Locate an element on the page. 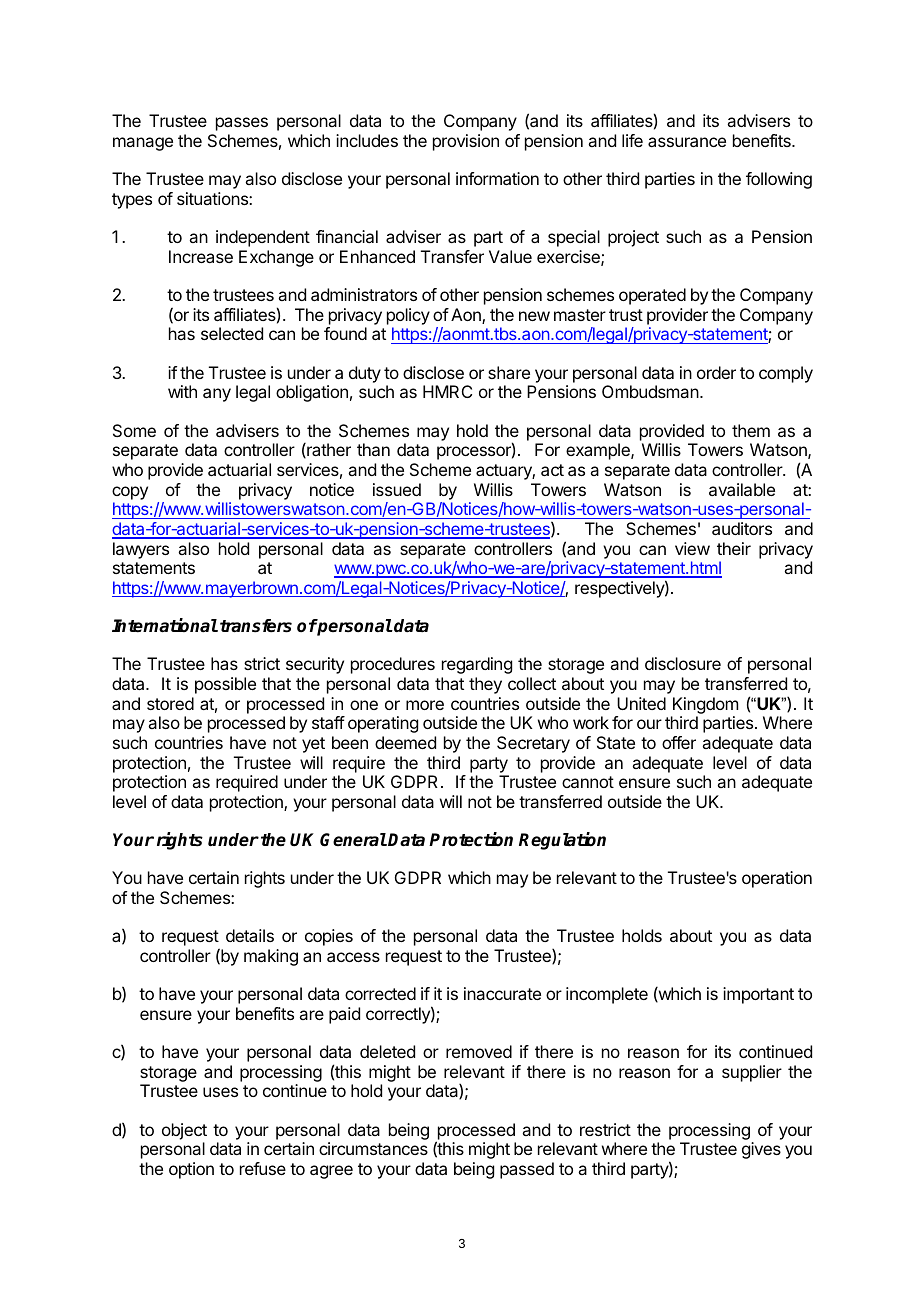 The height and width of the image is (1307, 924). gives is located at coordinates (761, 1150).
